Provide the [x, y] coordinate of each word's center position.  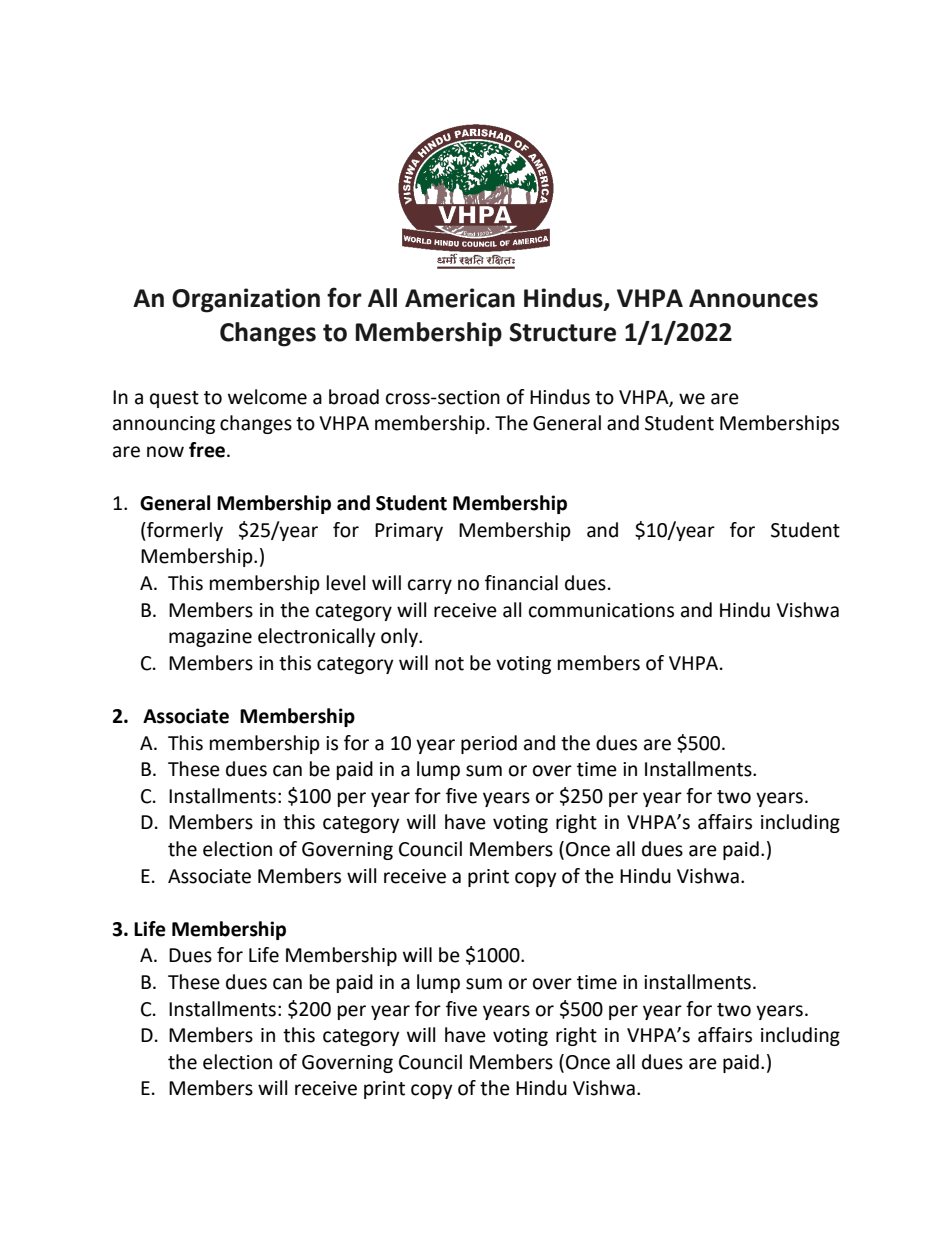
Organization [246, 300]
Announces [753, 298]
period [489, 744]
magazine [210, 638]
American [460, 298]
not [449, 664]
